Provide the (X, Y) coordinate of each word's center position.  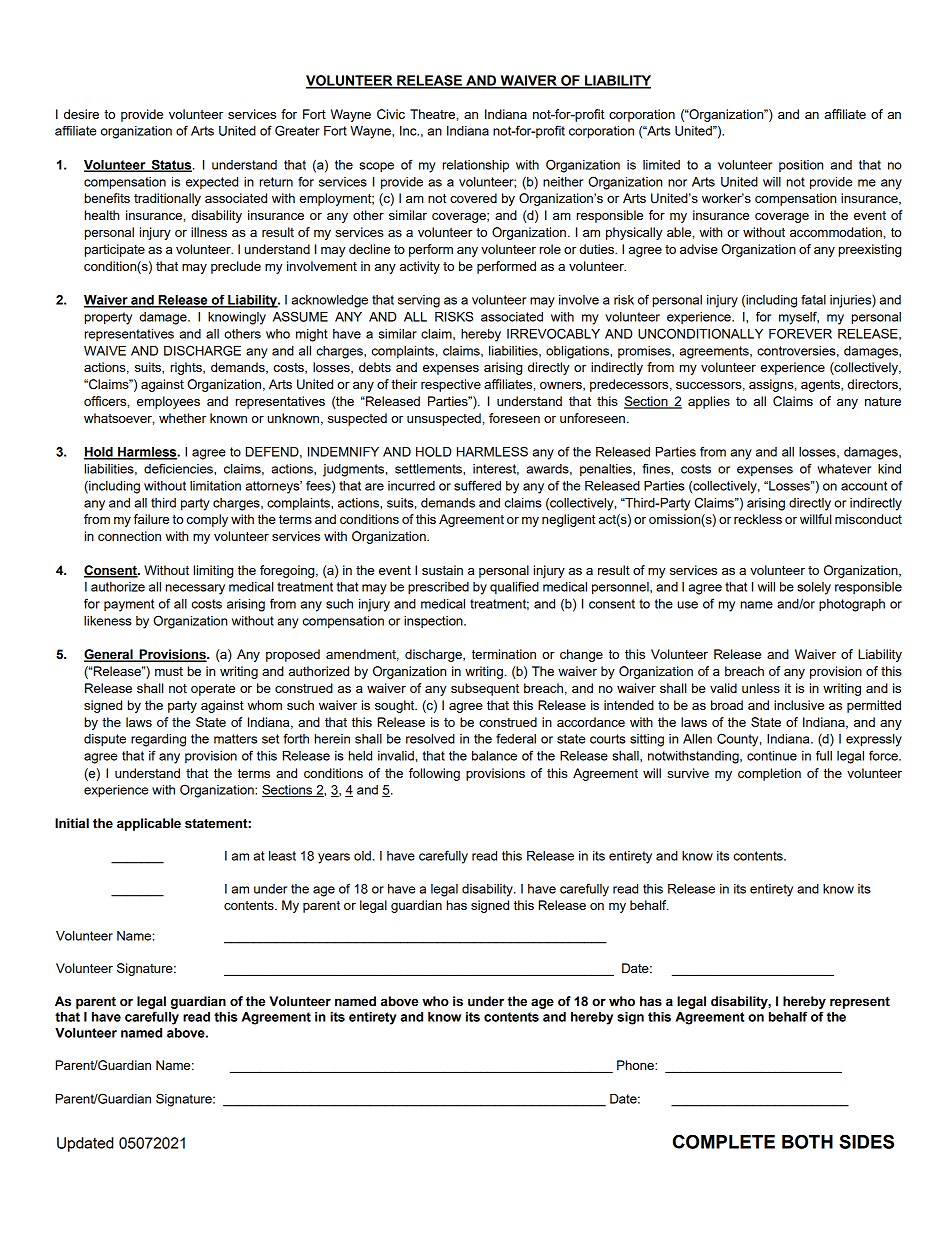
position (801, 166)
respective (451, 385)
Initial (72, 823)
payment (129, 605)
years (334, 858)
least (282, 856)
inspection (434, 622)
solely (814, 588)
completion (769, 774)
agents (821, 386)
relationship (476, 166)
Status (171, 165)
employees (168, 402)
